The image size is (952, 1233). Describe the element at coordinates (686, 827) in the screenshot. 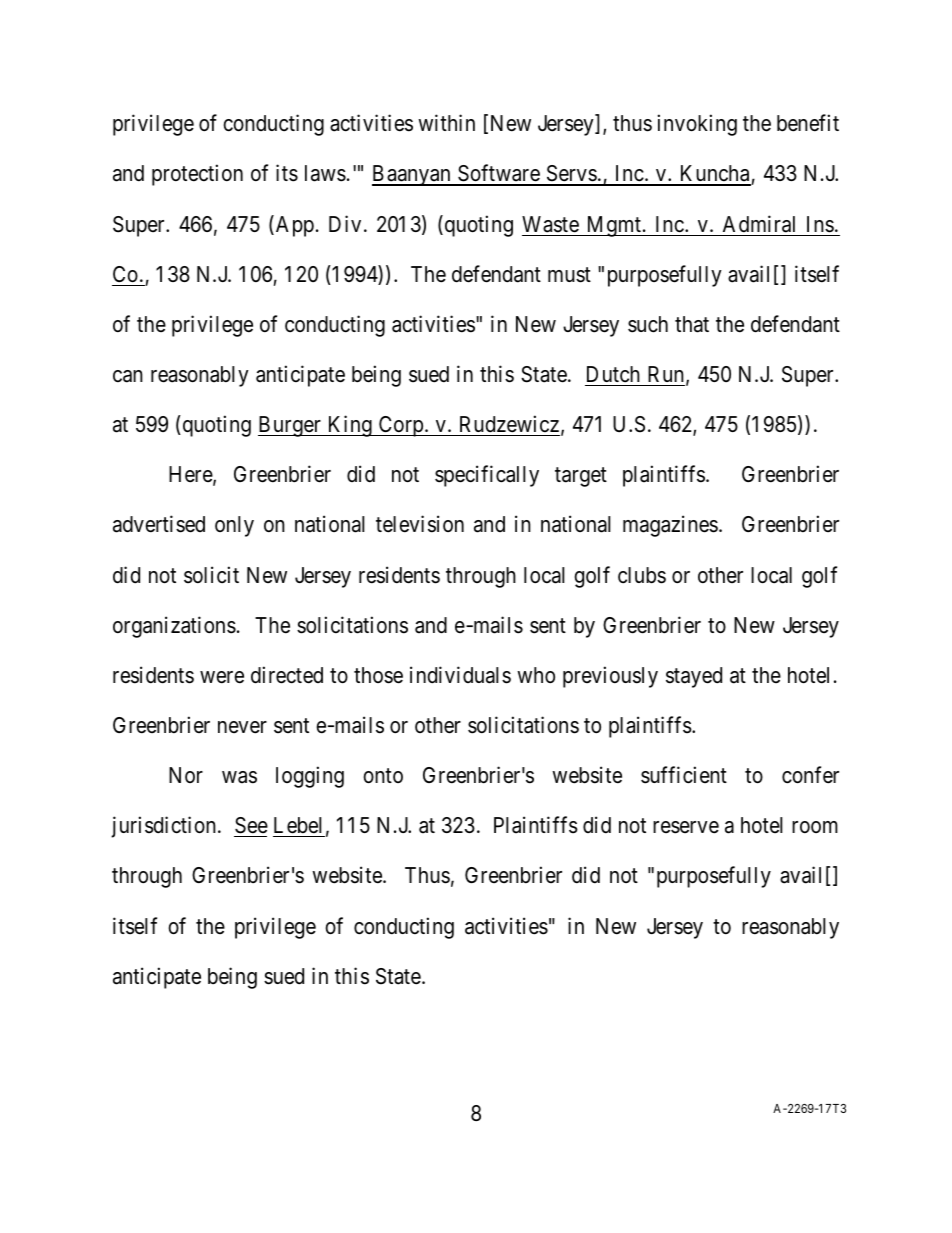

I see `reserve` at that location.
